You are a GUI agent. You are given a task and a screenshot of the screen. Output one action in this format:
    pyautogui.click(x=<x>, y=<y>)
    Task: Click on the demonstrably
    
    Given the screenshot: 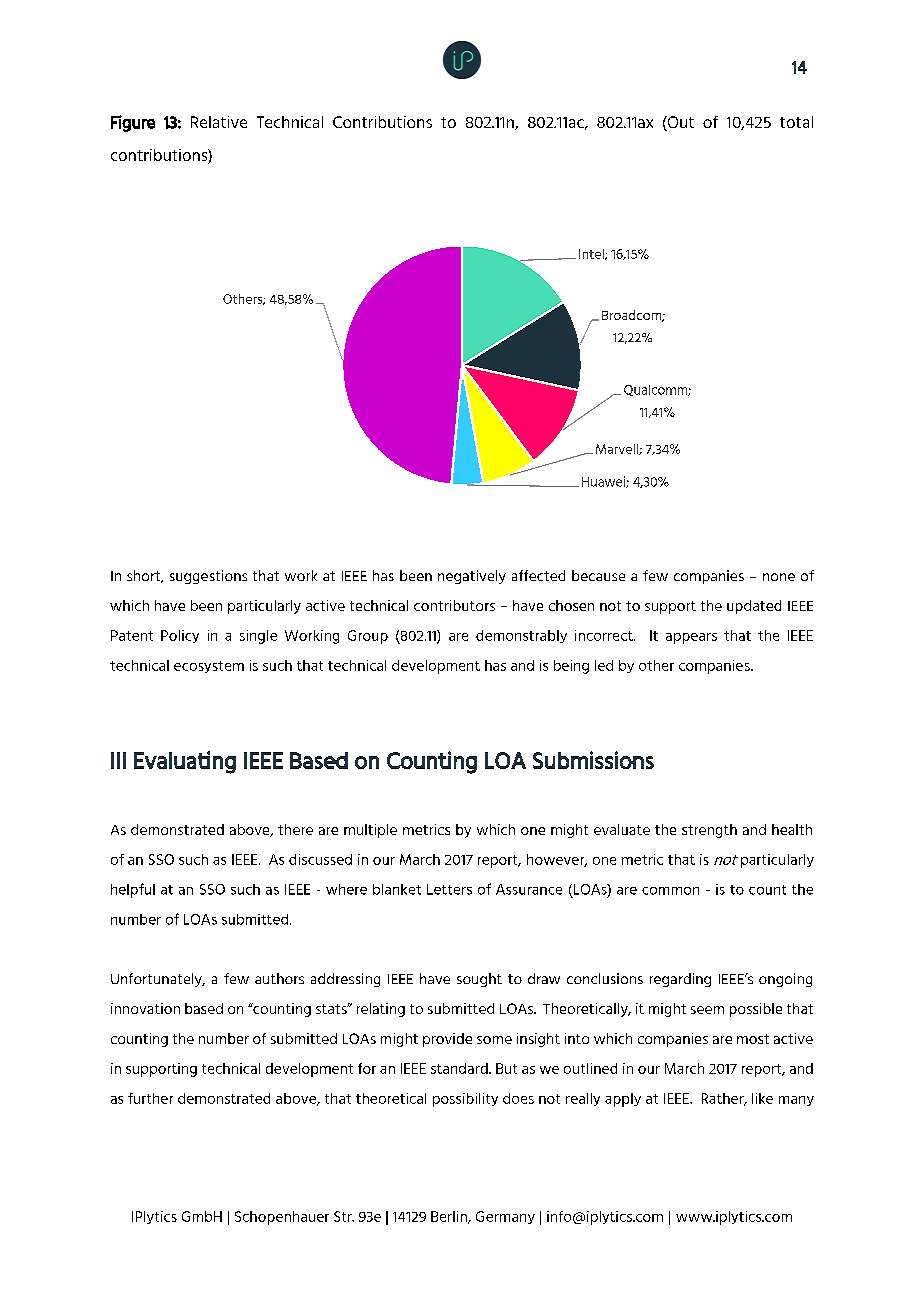 What is the action you would take?
    pyautogui.click(x=521, y=636)
